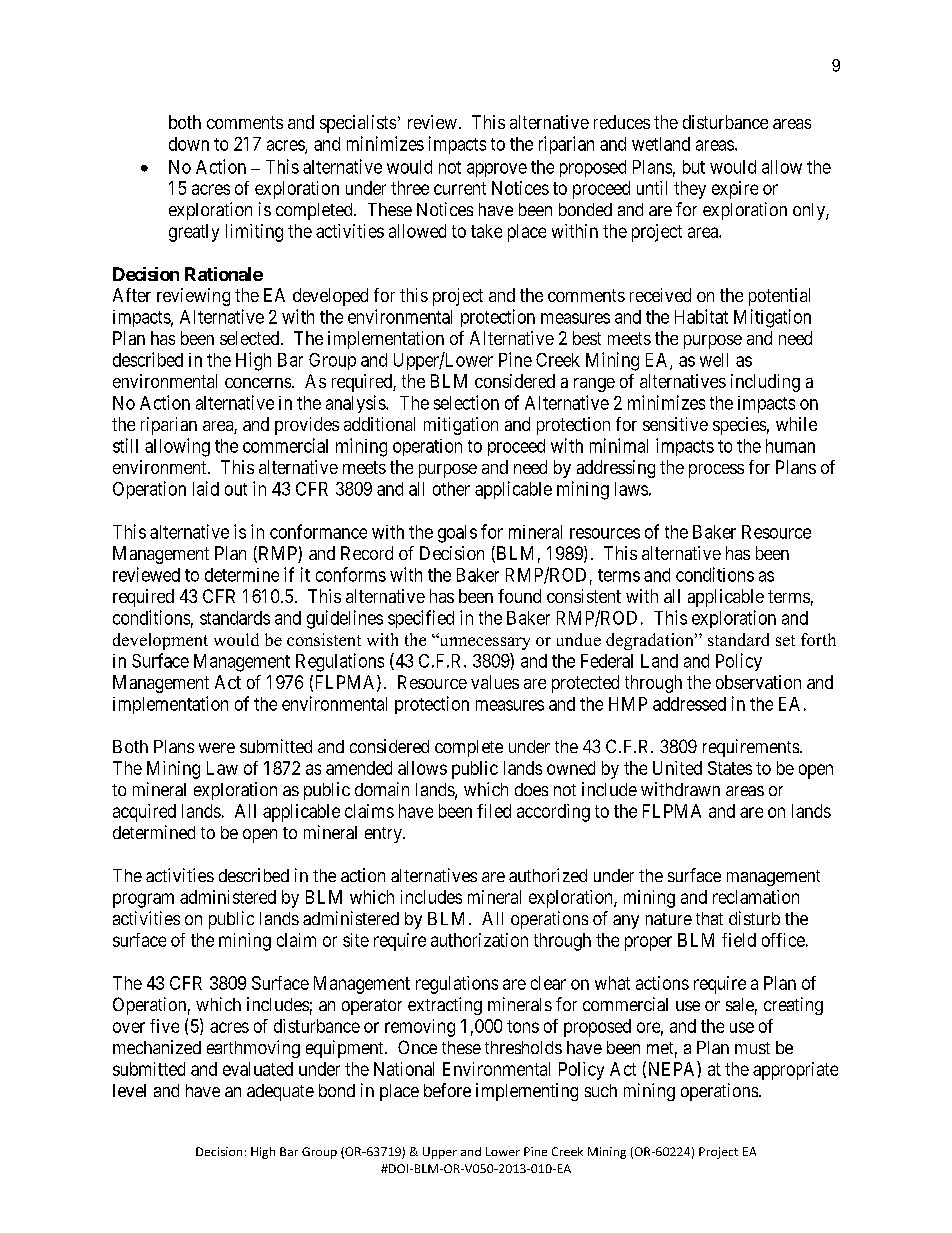 This page has height=1233, width=952. Describe the element at coordinates (694, 167) in the page. I see `but` at that location.
